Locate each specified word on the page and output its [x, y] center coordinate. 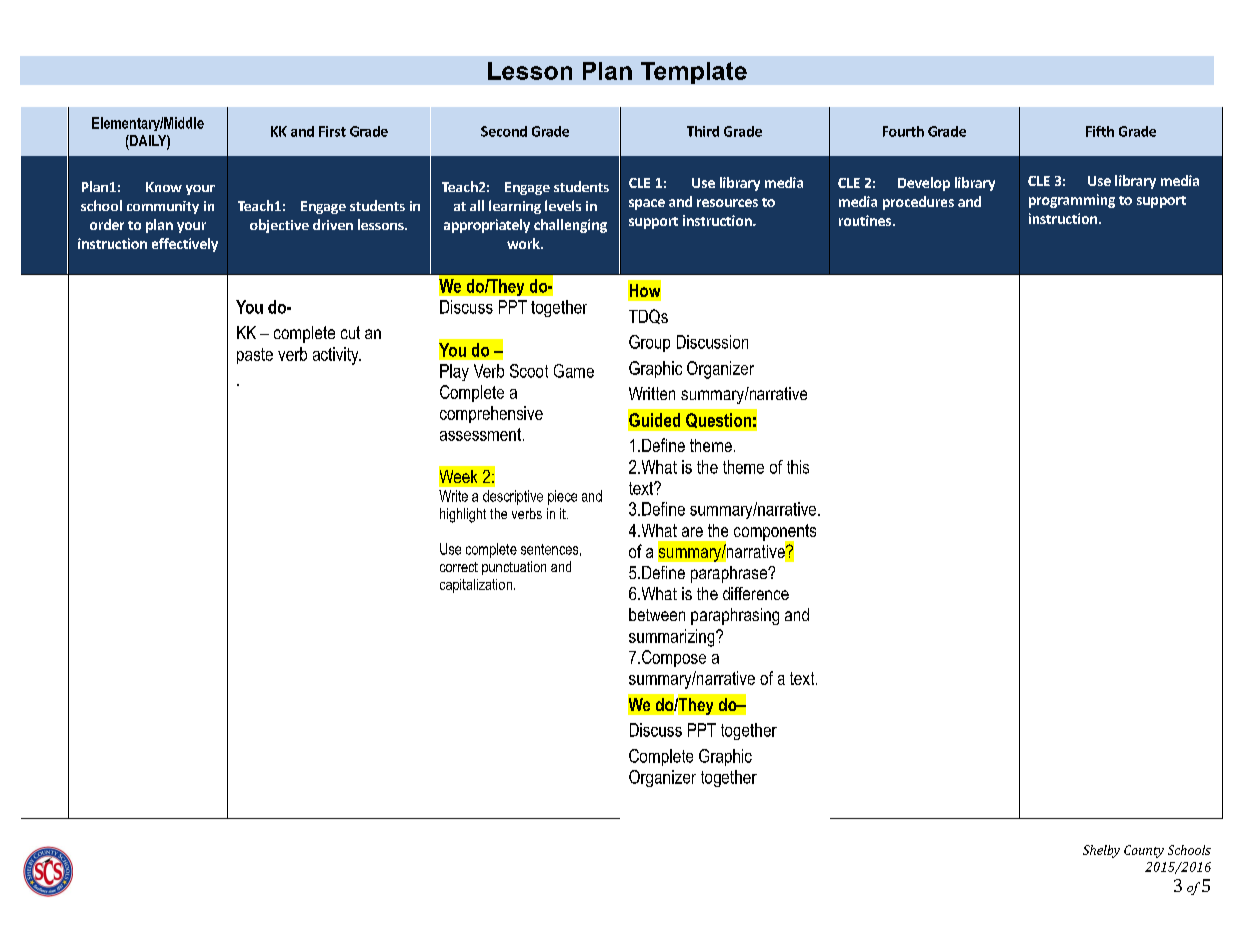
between [657, 614]
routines [865, 220]
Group [649, 343]
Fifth [1100, 131]
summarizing [673, 638]
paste [255, 356]
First [332, 131]
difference [756, 593]
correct [459, 567]
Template [694, 73]
